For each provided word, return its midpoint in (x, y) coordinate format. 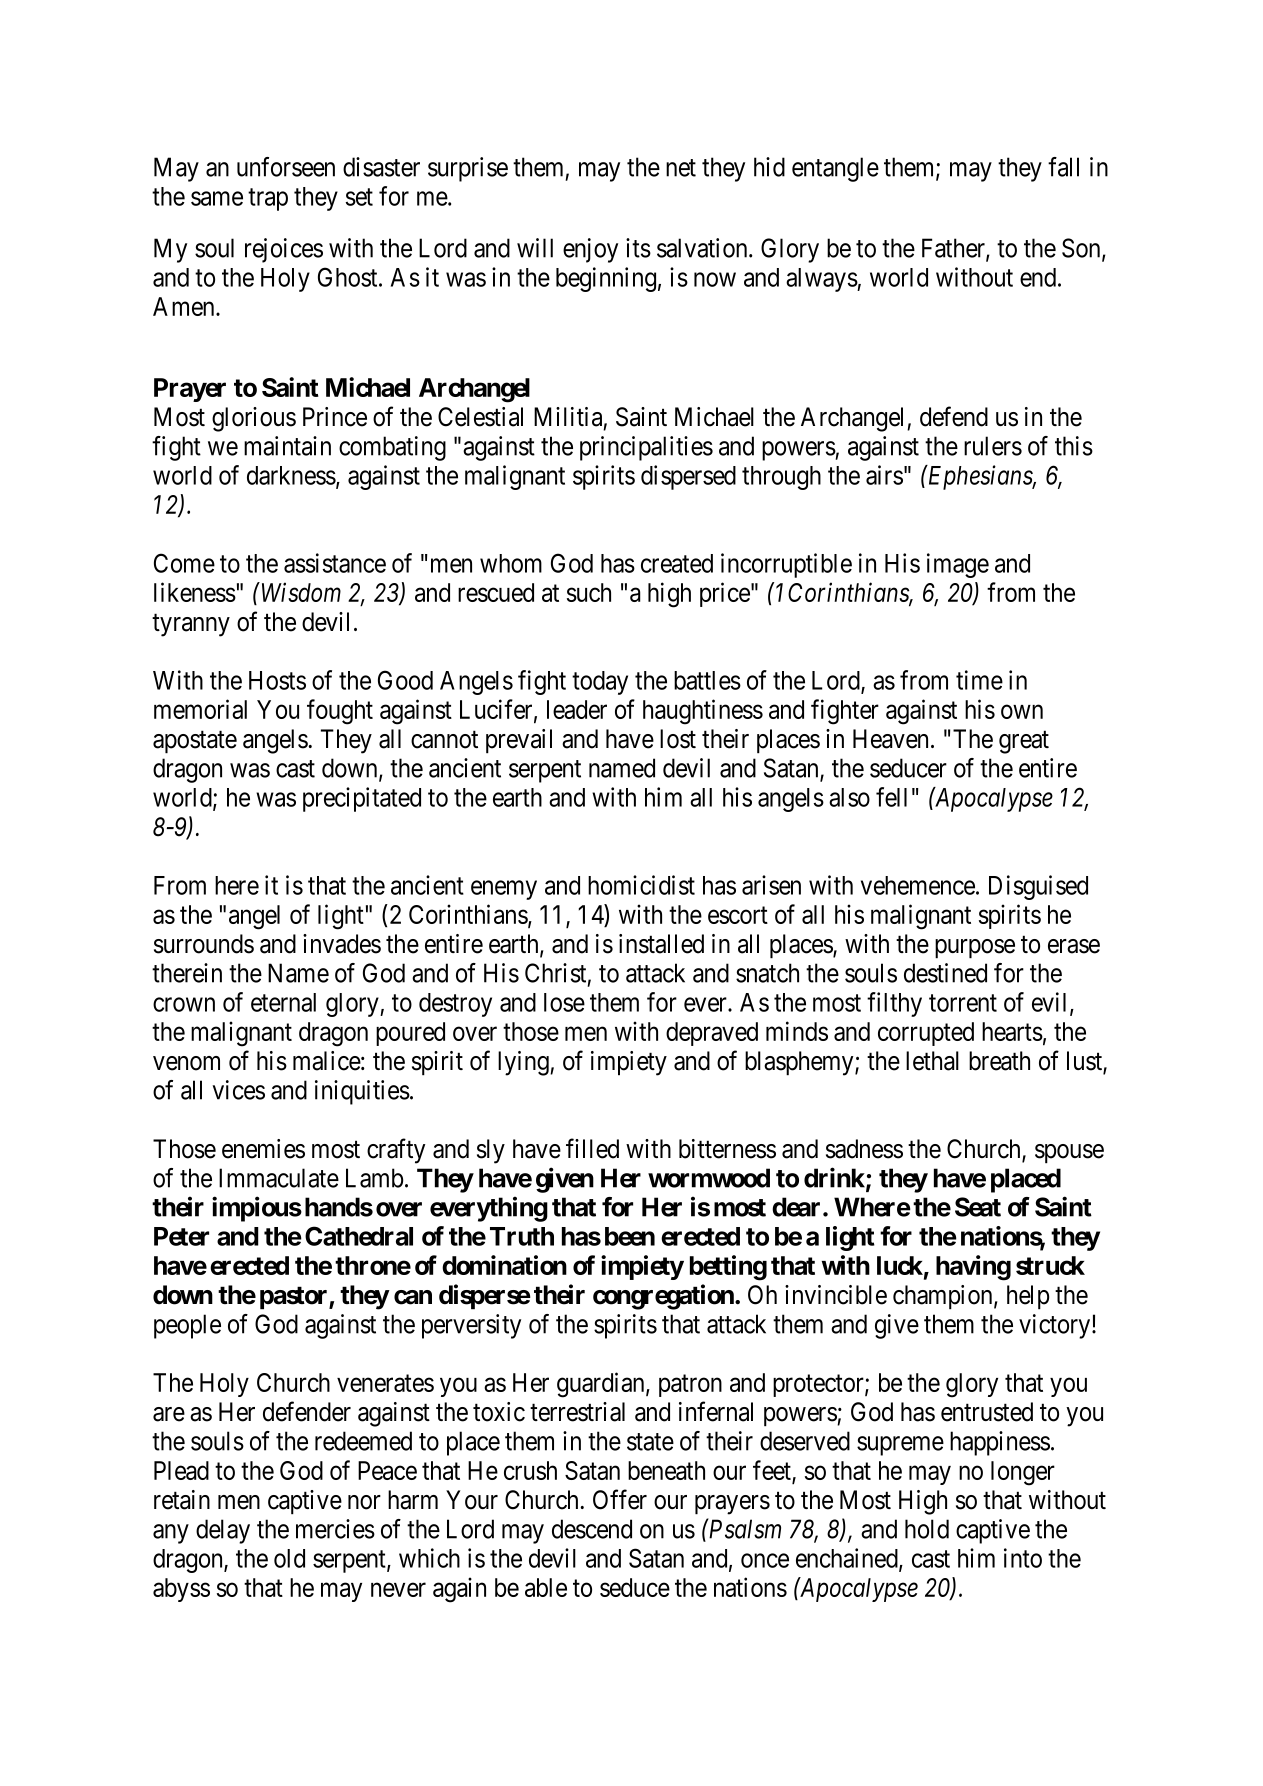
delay (223, 1531)
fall (1063, 167)
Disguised (1038, 887)
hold (927, 1529)
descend (592, 1529)
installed (661, 944)
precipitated (362, 799)
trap (268, 199)
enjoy (590, 250)
